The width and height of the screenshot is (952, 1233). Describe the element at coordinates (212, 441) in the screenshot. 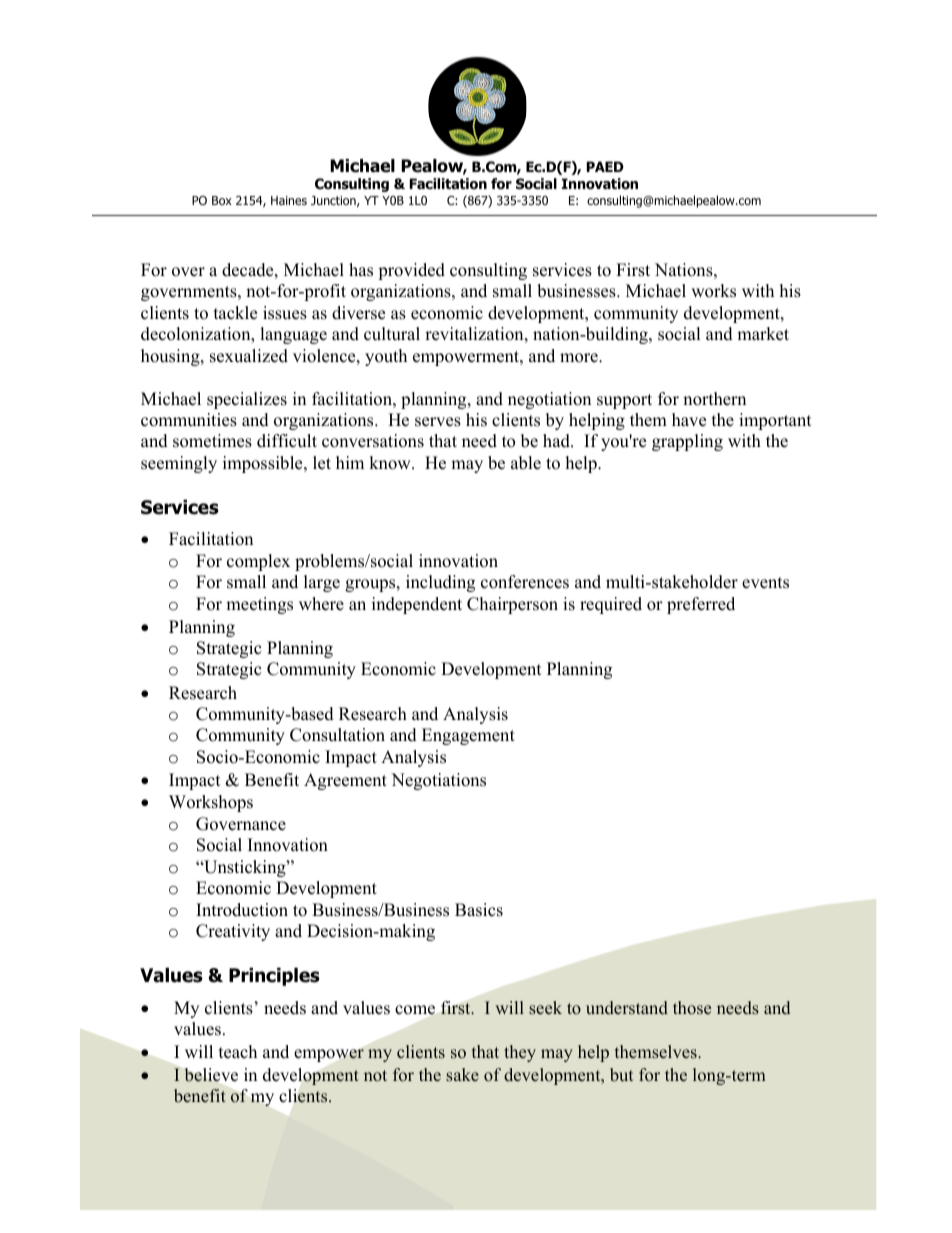

I see `sometimes` at that location.
